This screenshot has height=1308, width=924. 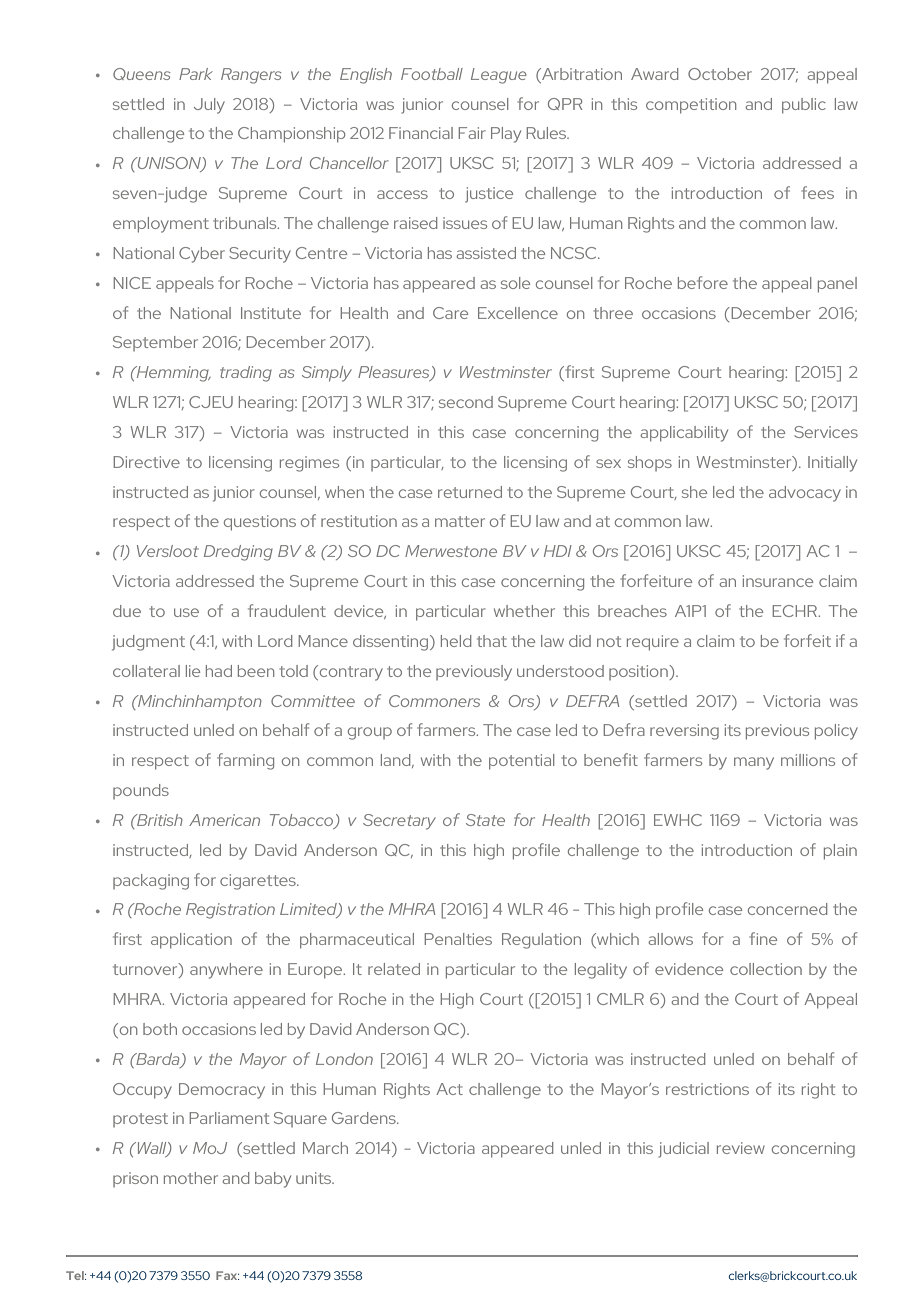 What do you see at coordinates (209, 106) in the screenshot?
I see `July` at bounding box center [209, 106].
